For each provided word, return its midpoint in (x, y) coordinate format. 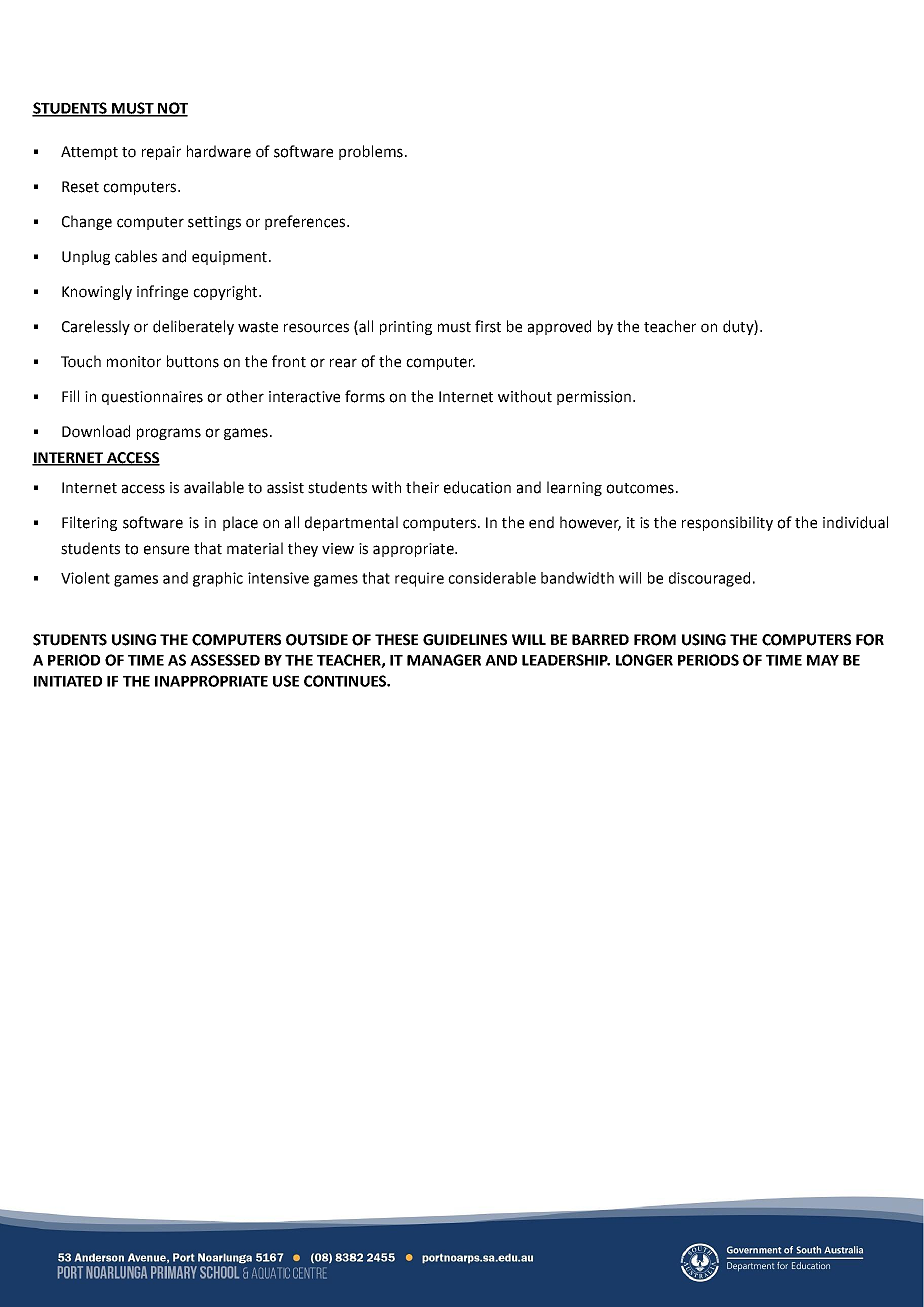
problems (371, 152)
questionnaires (152, 398)
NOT (172, 109)
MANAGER (444, 660)
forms (365, 396)
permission (594, 398)
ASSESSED (225, 660)
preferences (306, 222)
